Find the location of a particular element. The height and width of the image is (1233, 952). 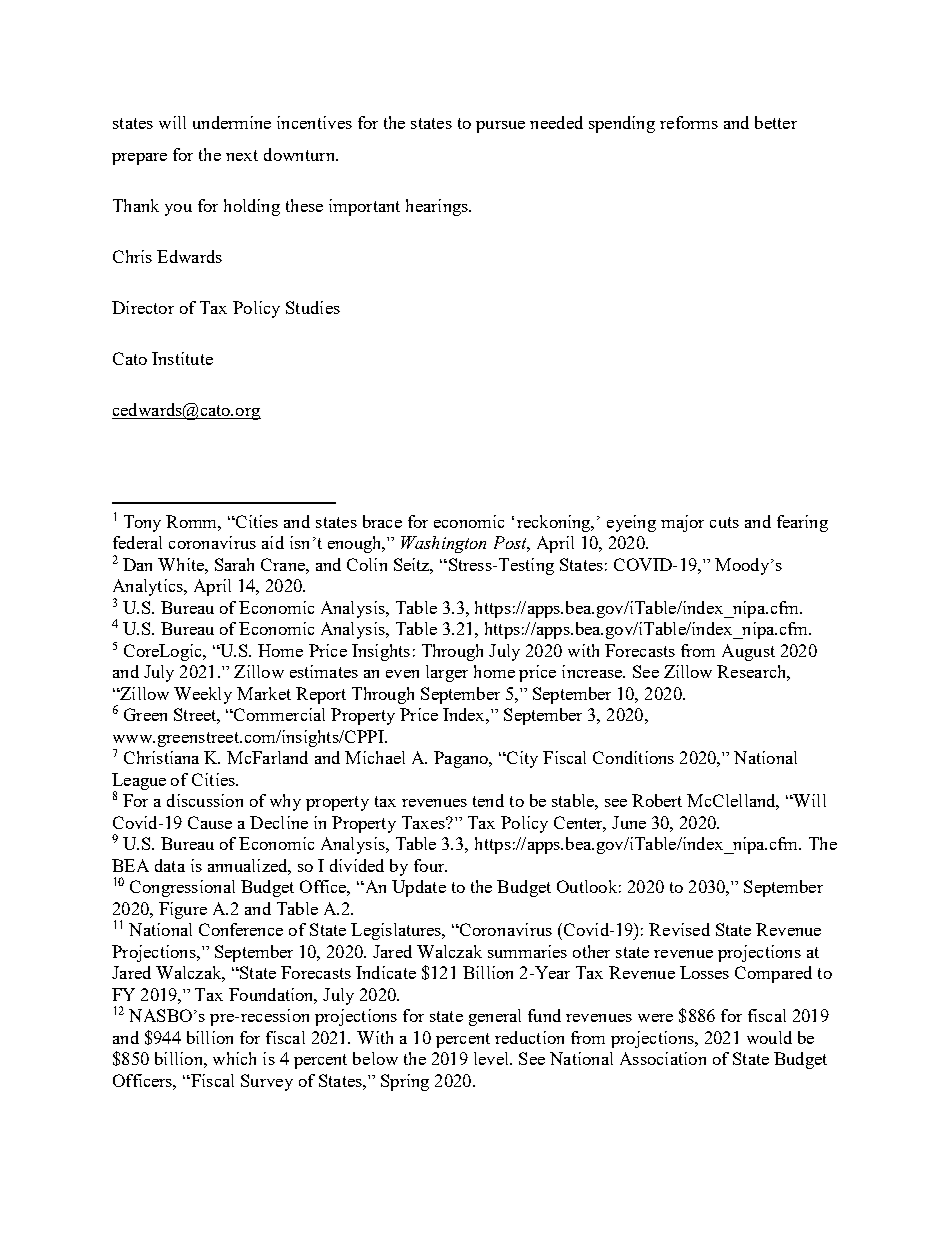

pursue is located at coordinates (500, 127).
